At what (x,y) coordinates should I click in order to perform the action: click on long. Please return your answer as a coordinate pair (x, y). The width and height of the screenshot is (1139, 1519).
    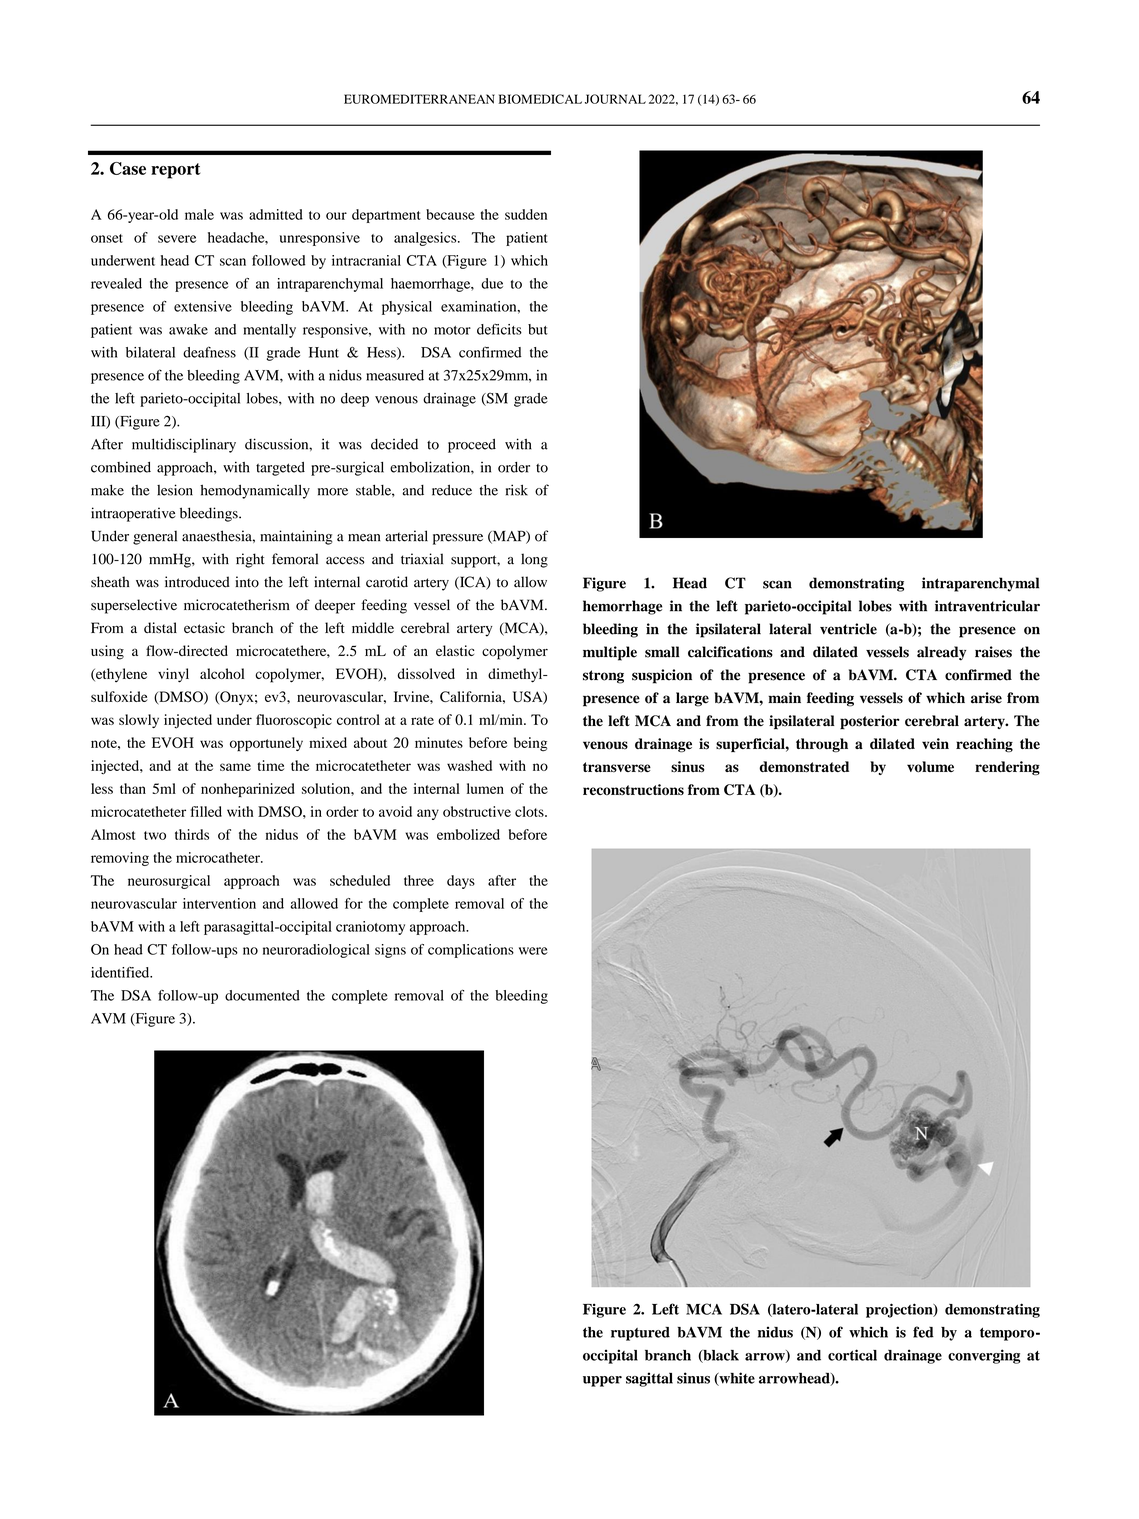
    Looking at the image, I should click on (534, 560).
